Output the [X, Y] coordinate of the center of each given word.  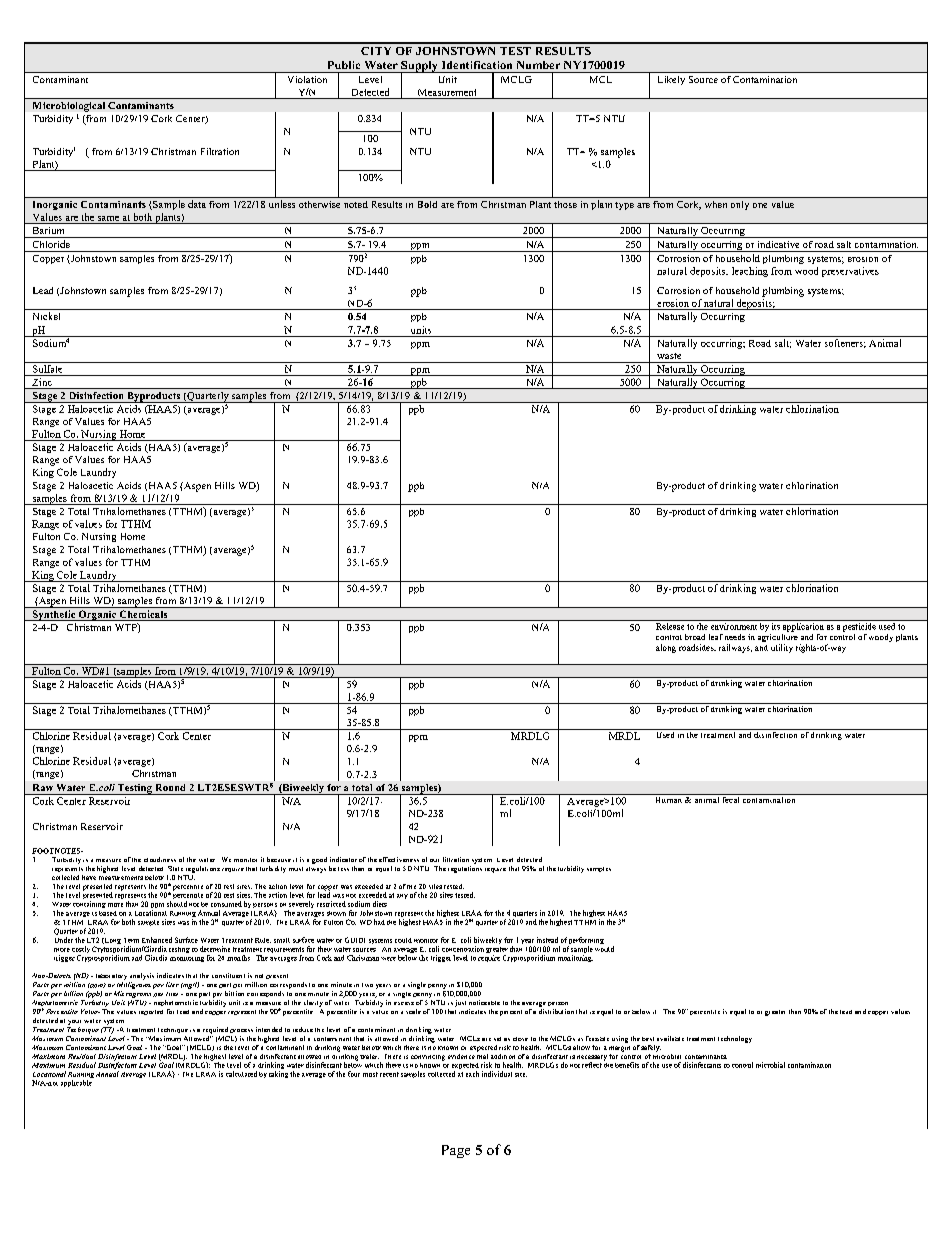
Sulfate [48, 367]
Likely [671, 80]
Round [170, 787]
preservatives [850, 272]
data [197, 204]
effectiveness [399, 859]
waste [669, 356]
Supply [419, 67]
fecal [731, 798]
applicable [76, 1083]
